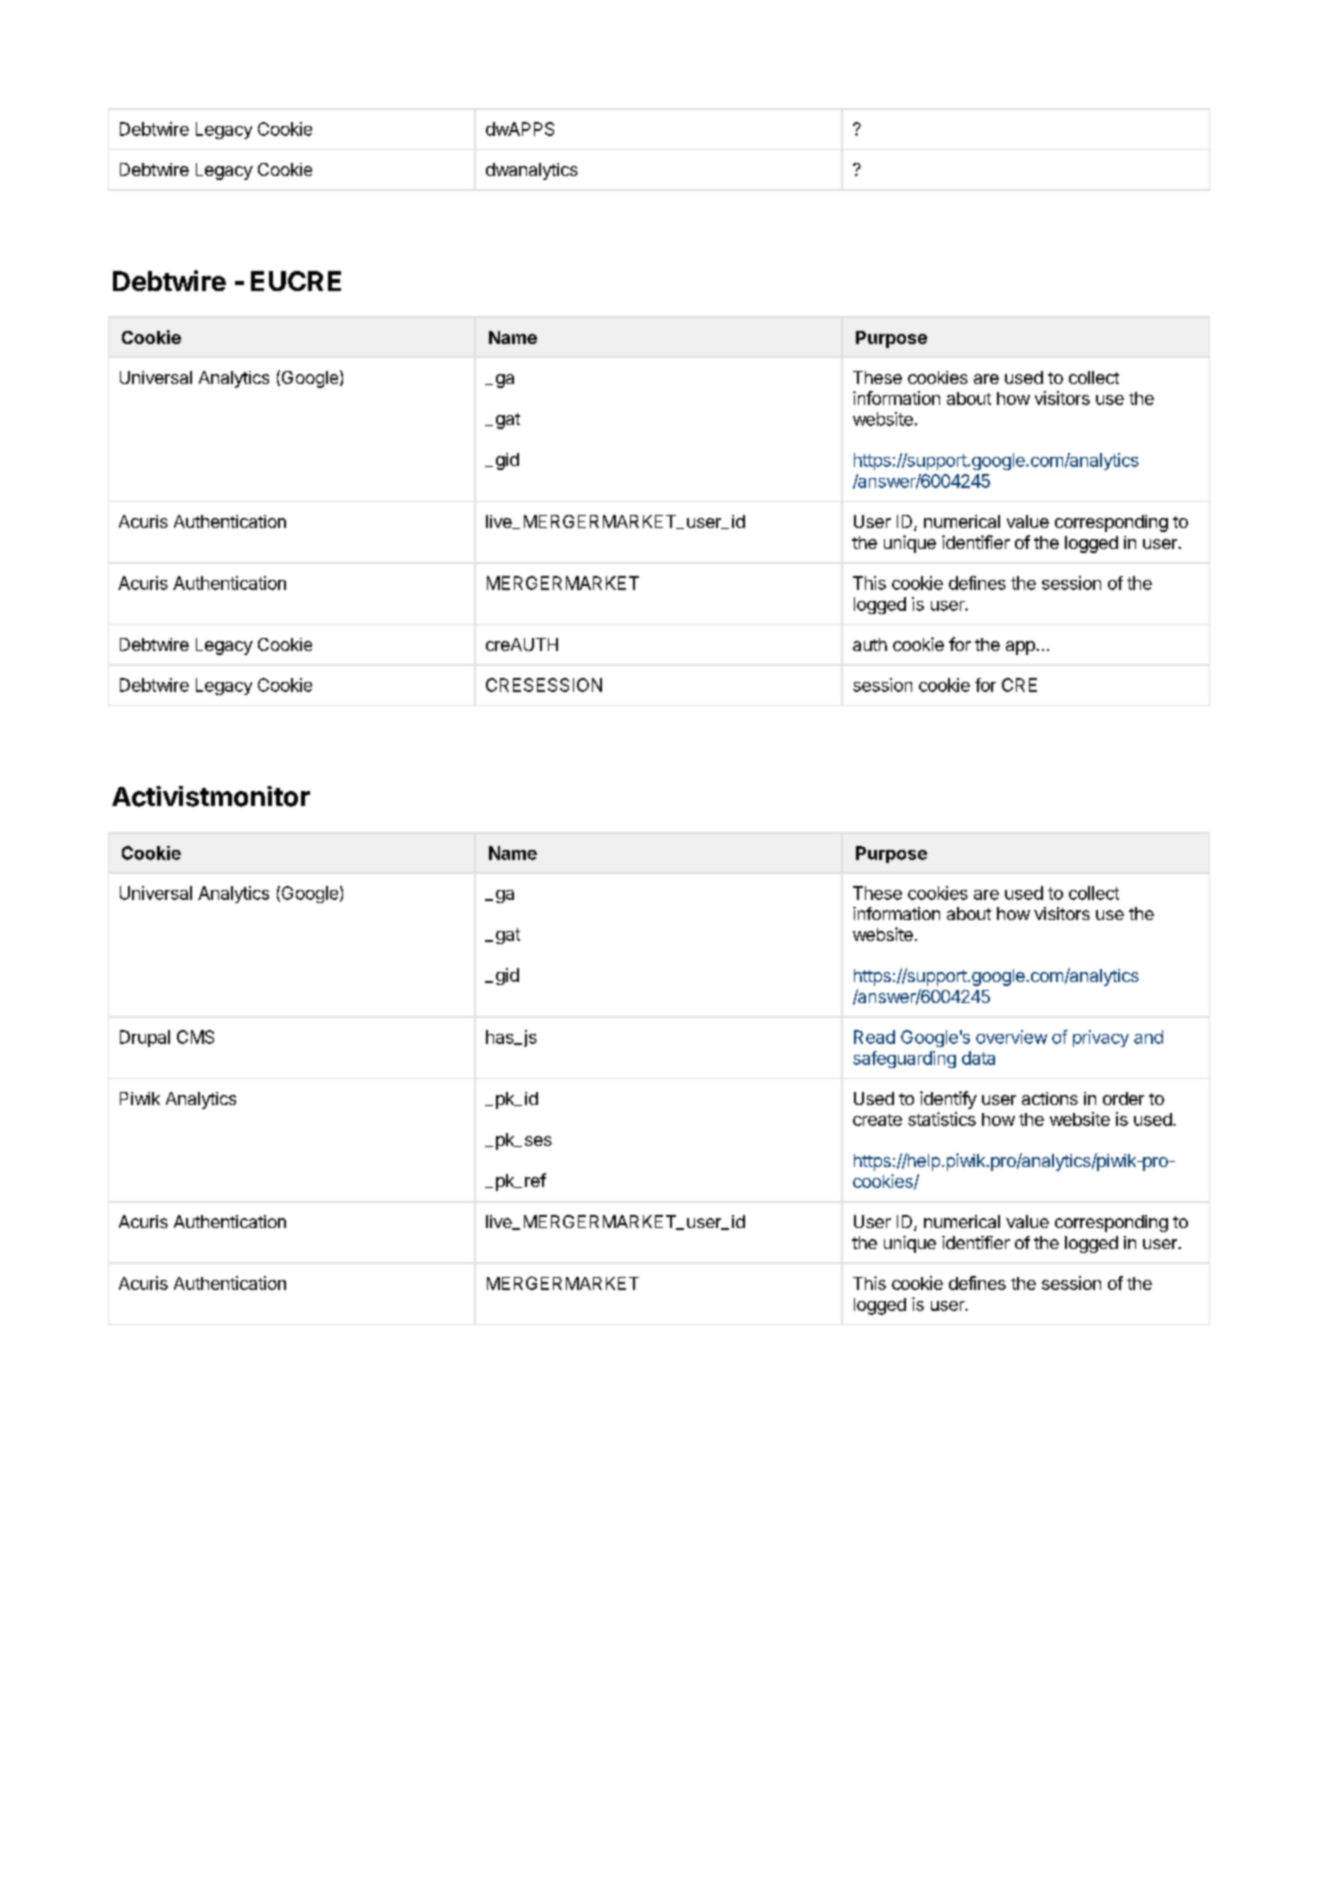  Describe the element at coordinates (942, 1119) in the document. I see `statistics` at that location.
